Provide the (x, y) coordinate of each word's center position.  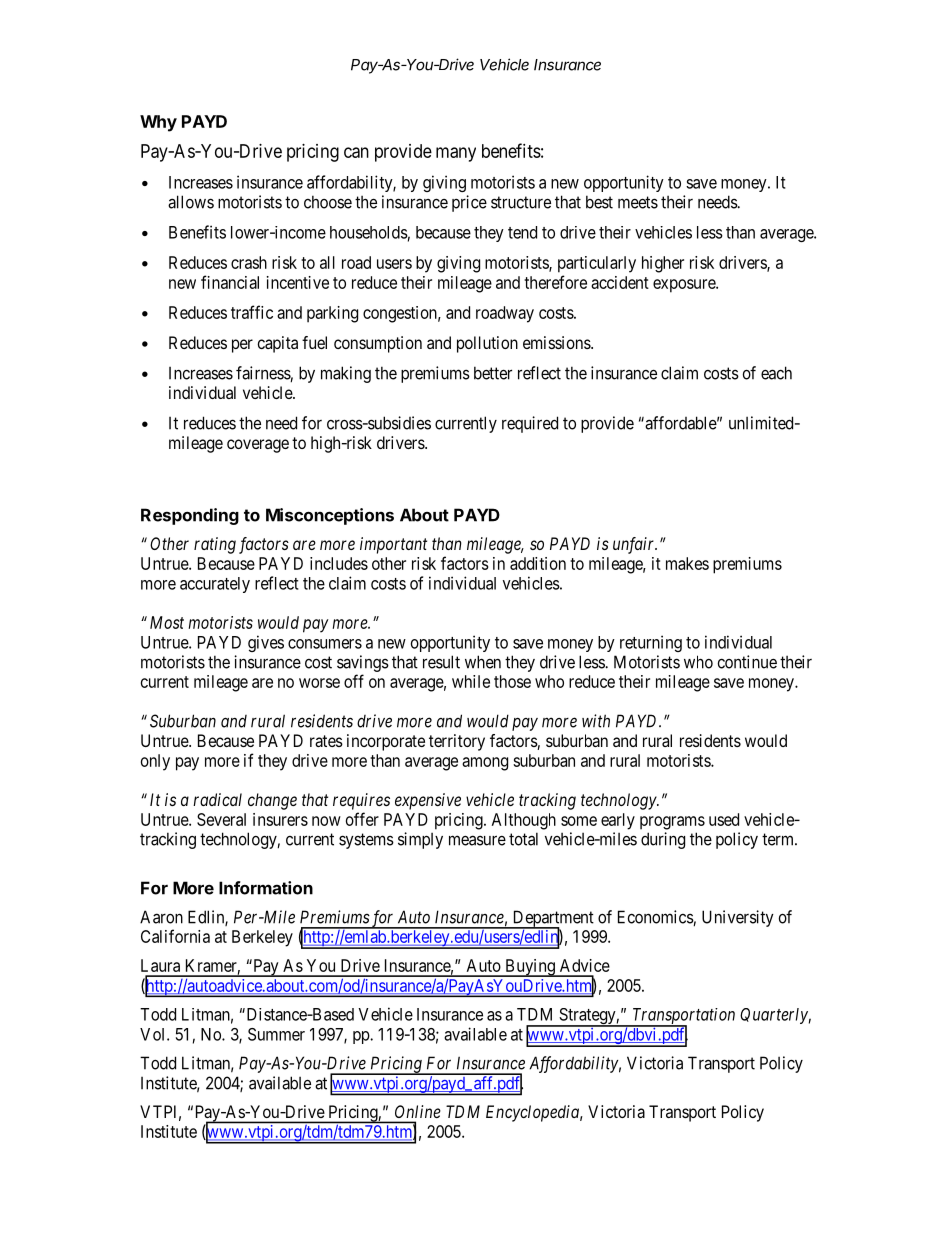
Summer (276, 1034)
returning (651, 643)
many (456, 154)
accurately (215, 585)
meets (638, 202)
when (483, 662)
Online (418, 1111)
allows (191, 202)
